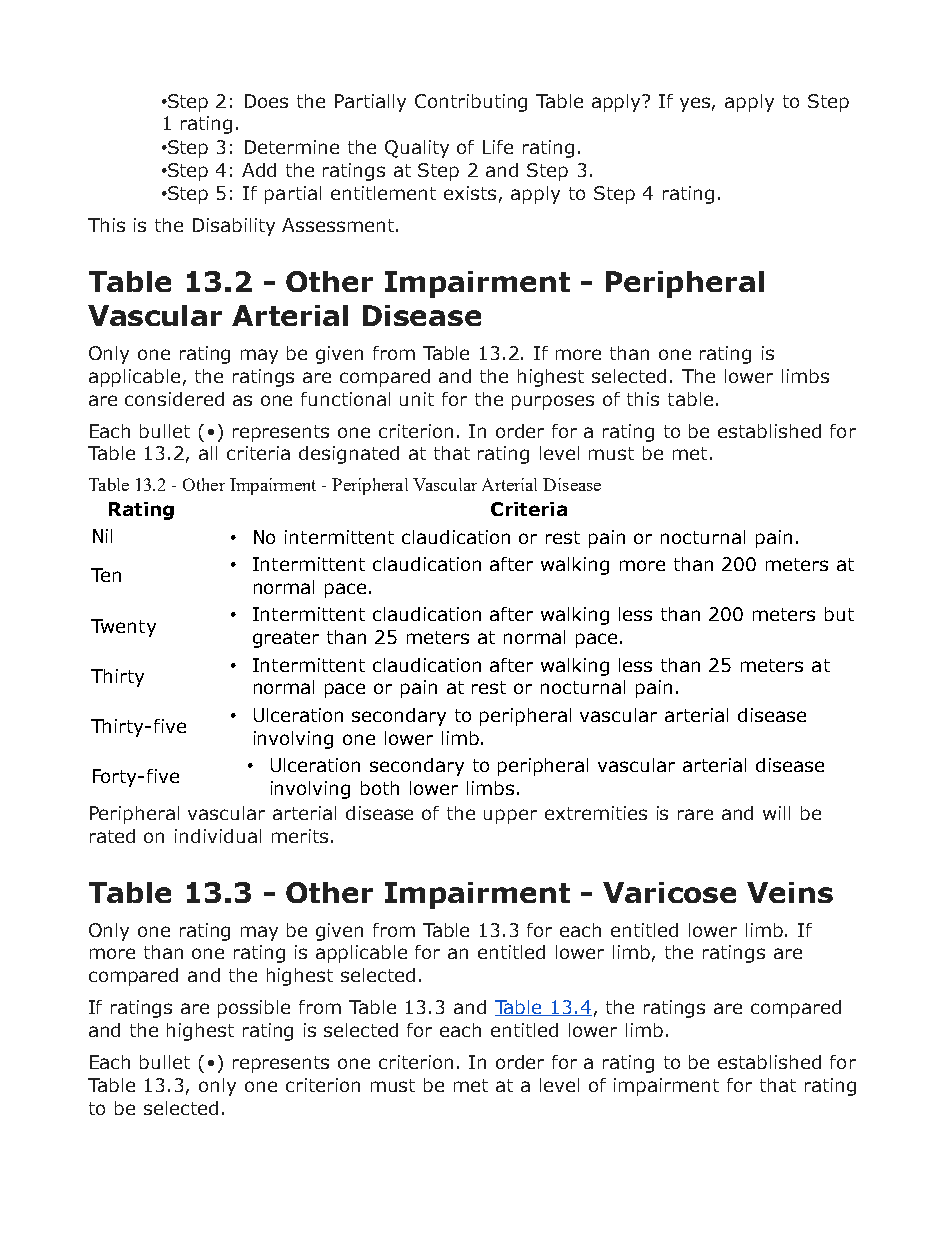 Image resolution: width=952 pixels, height=1233 pixels. Describe the element at coordinates (254, 1009) in the screenshot. I see `possible` at that location.
